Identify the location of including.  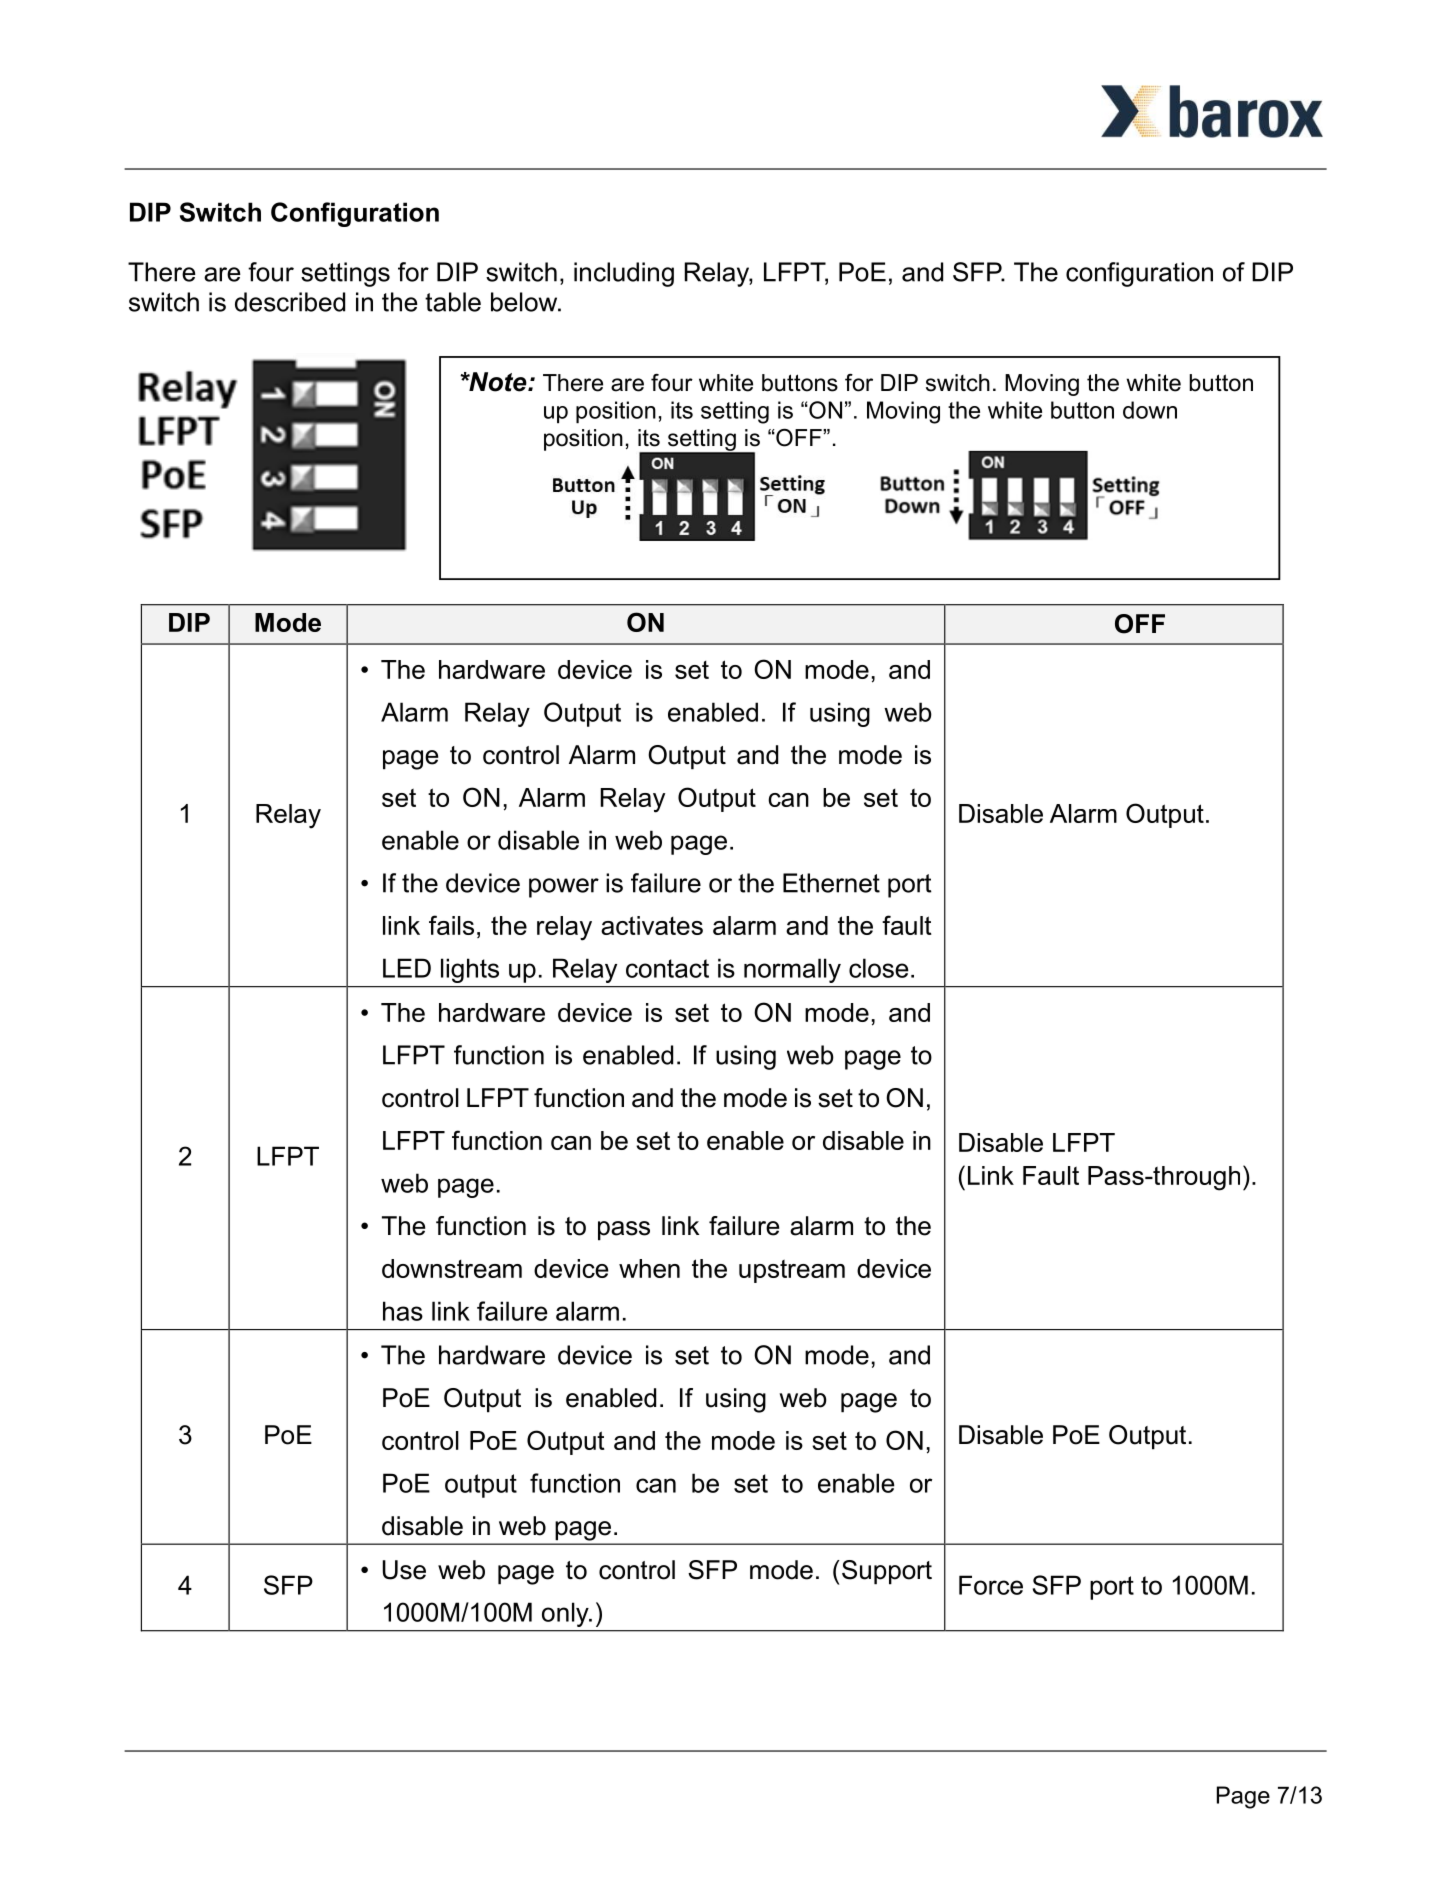
(624, 274).
